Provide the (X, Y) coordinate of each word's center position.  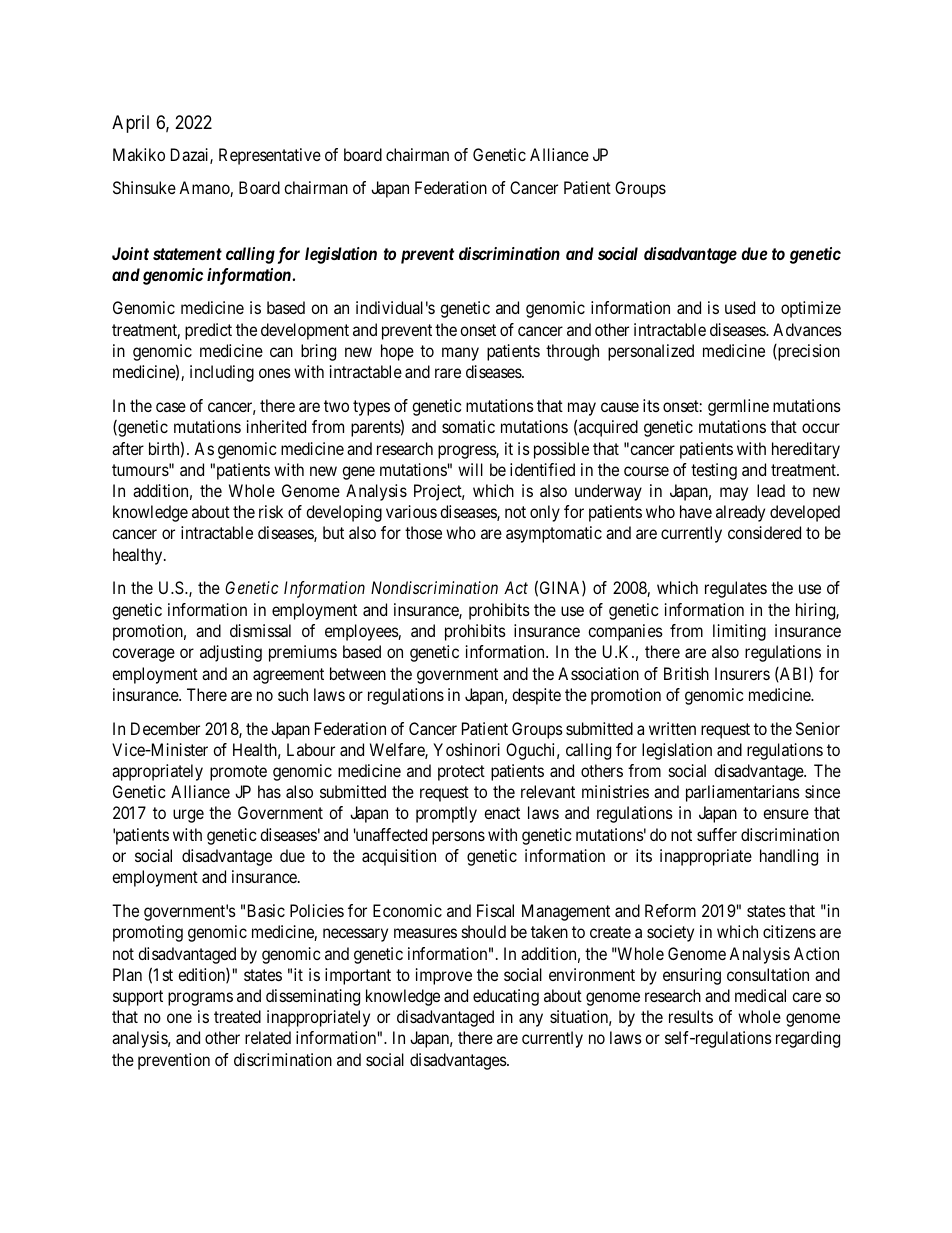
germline (738, 407)
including (222, 373)
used (740, 307)
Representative (270, 156)
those (423, 532)
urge (188, 816)
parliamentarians (743, 793)
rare (448, 373)
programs (200, 999)
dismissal (260, 630)
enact (502, 813)
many (460, 354)
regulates (736, 589)
